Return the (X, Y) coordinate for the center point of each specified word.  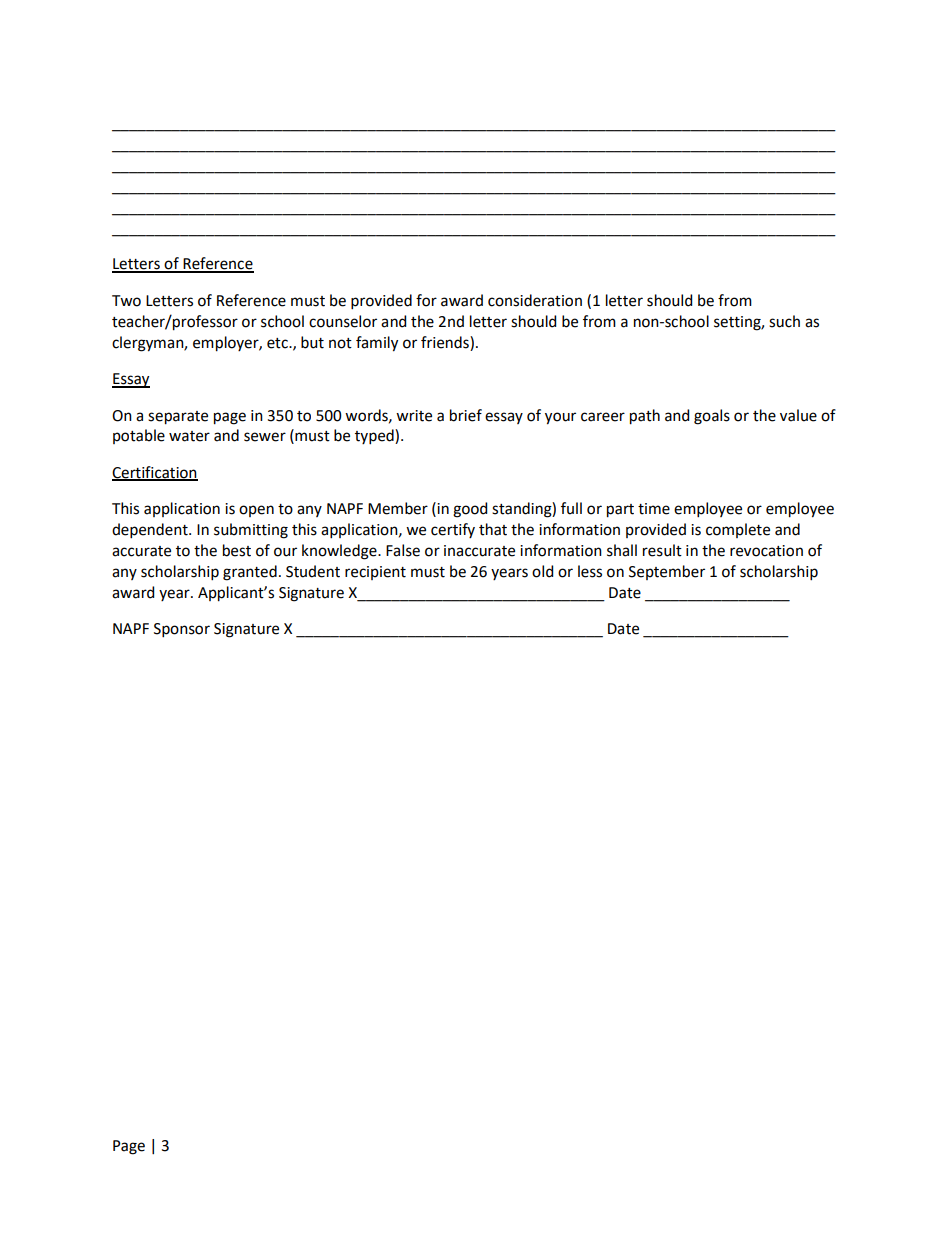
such (784, 321)
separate (178, 418)
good (470, 510)
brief (466, 415)
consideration (535, 300)
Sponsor (182, 630)
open (256, 511)
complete (738, 530)
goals (712, 417)
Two (126, 301)
